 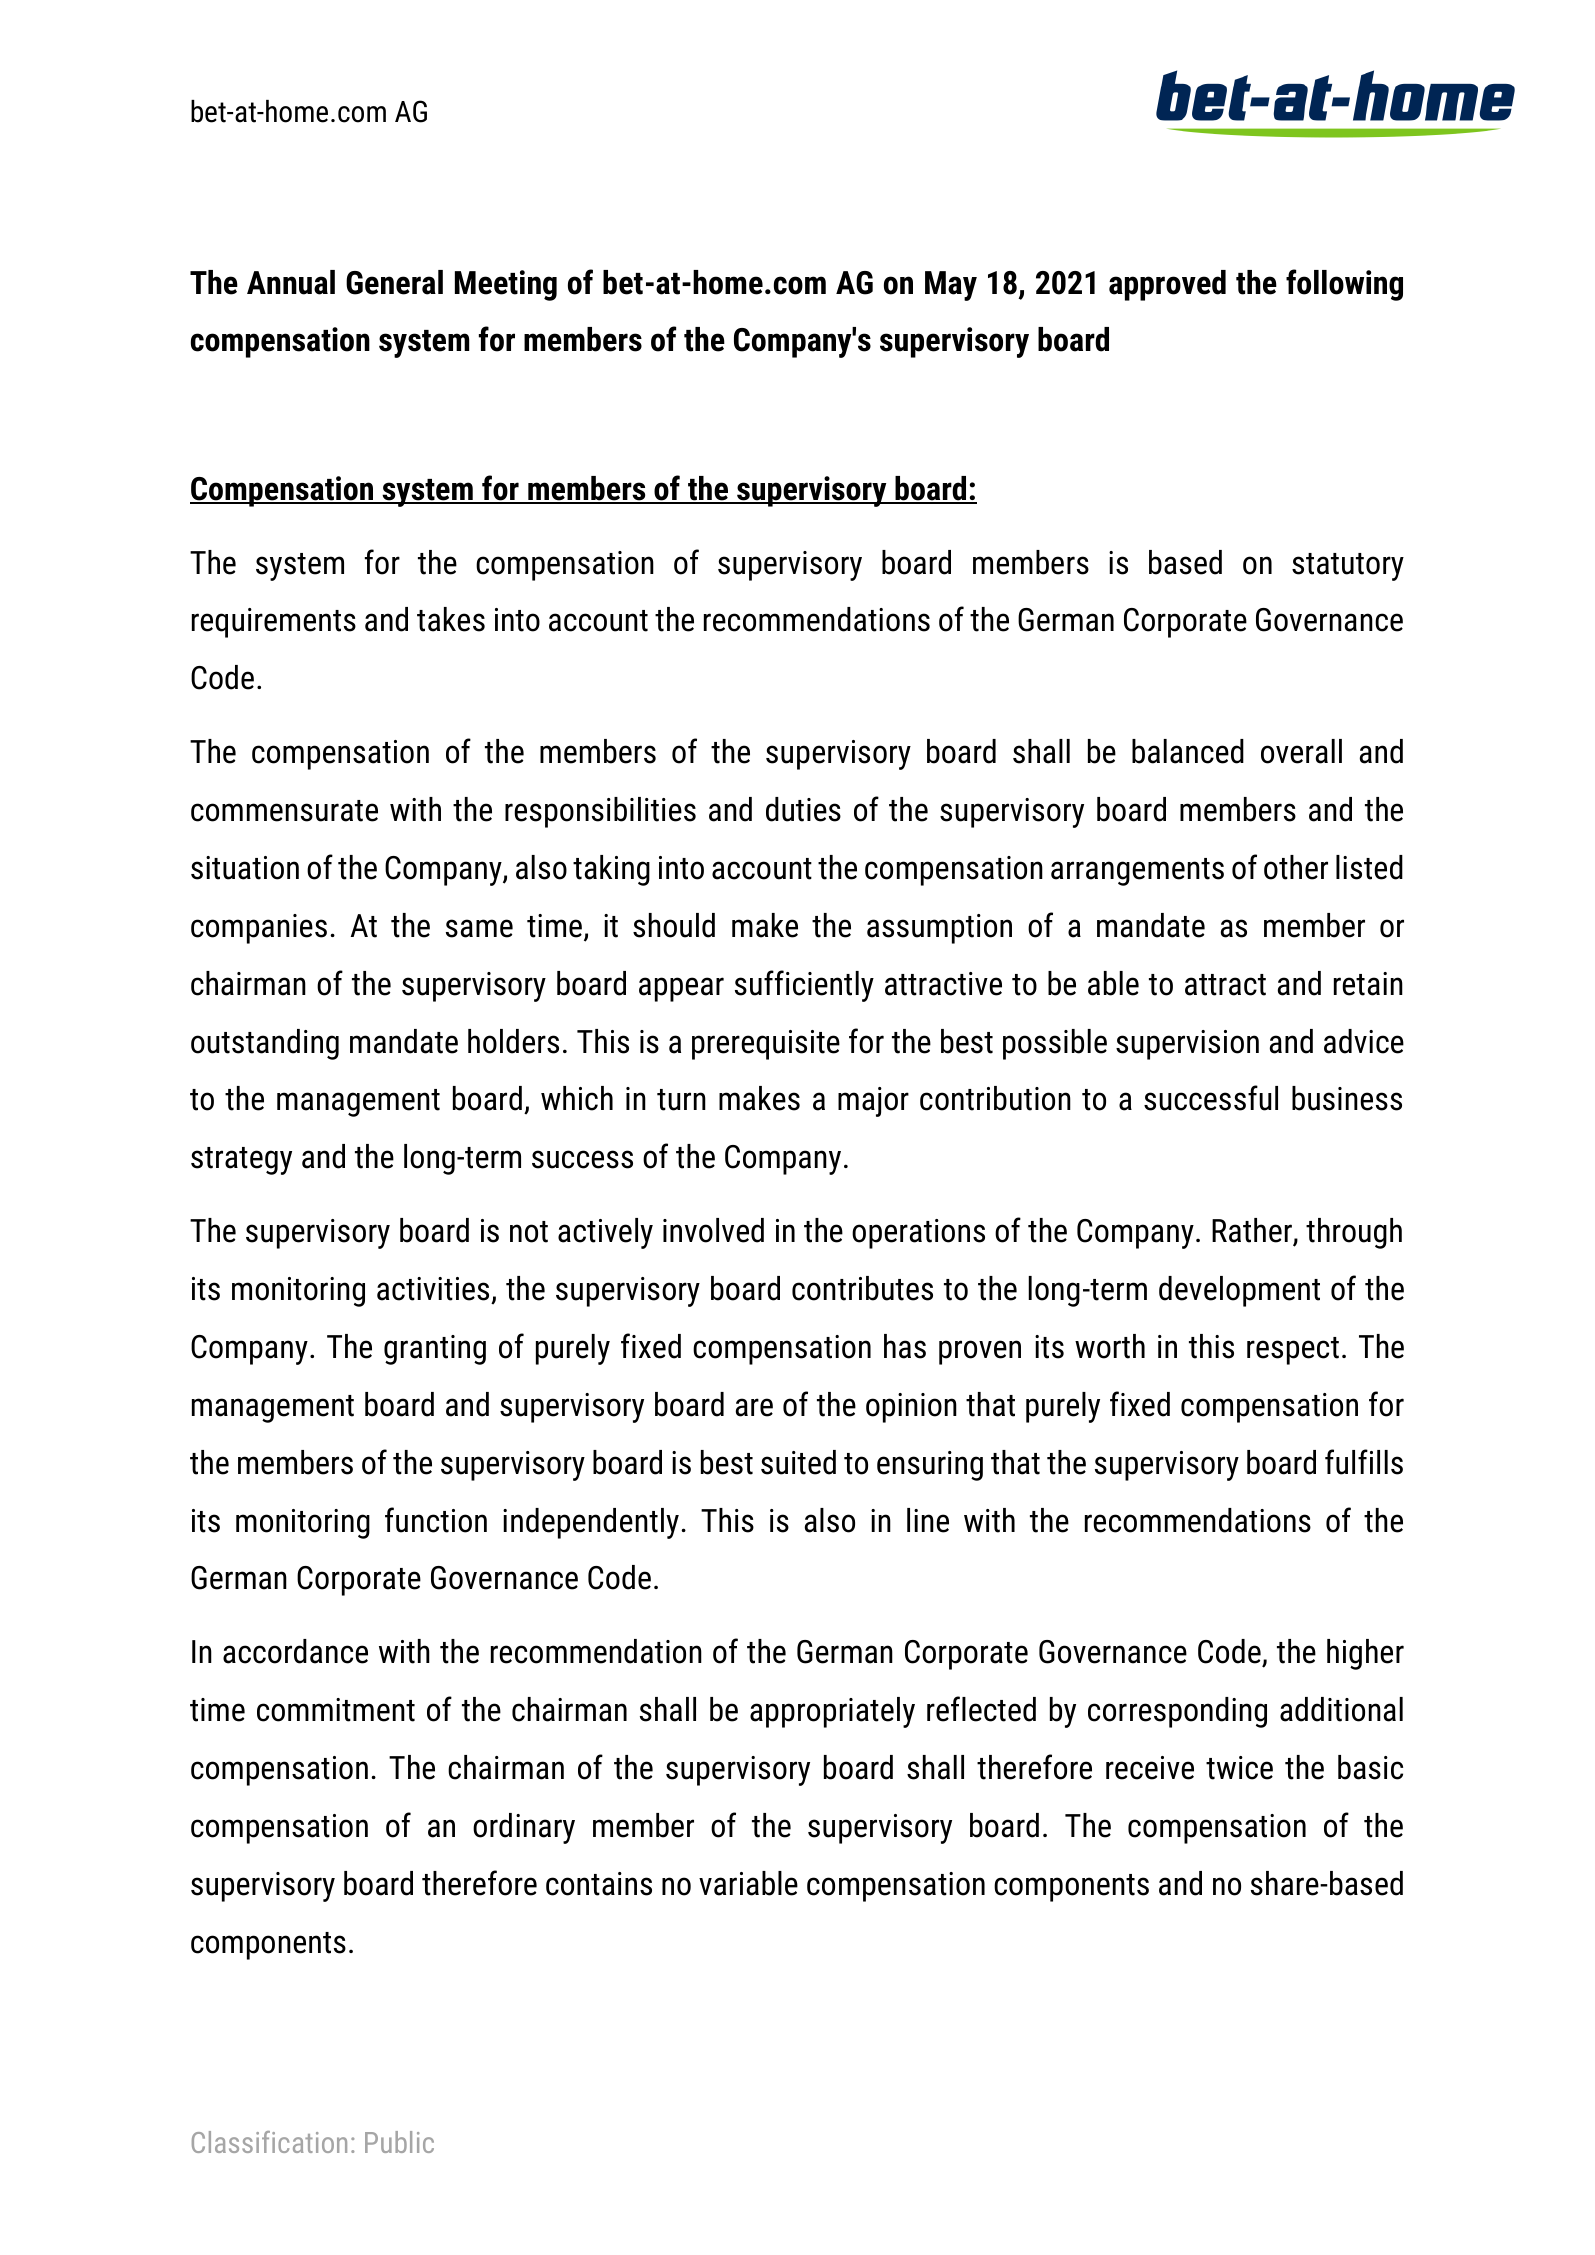 I want to click on General, so click(x=394, y=282).
